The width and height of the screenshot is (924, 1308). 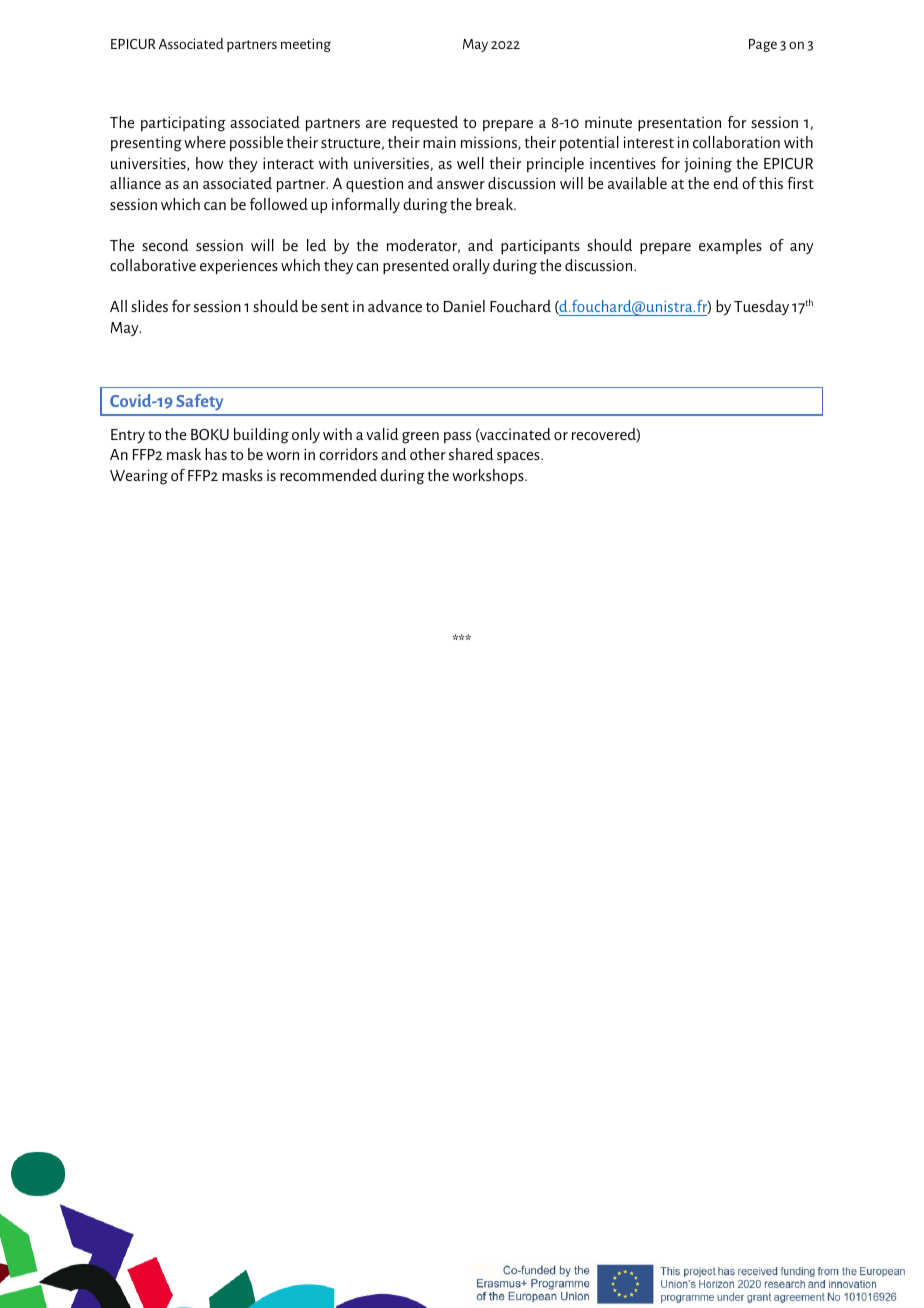 I want to click on Page, so click(x=763, y=45).
